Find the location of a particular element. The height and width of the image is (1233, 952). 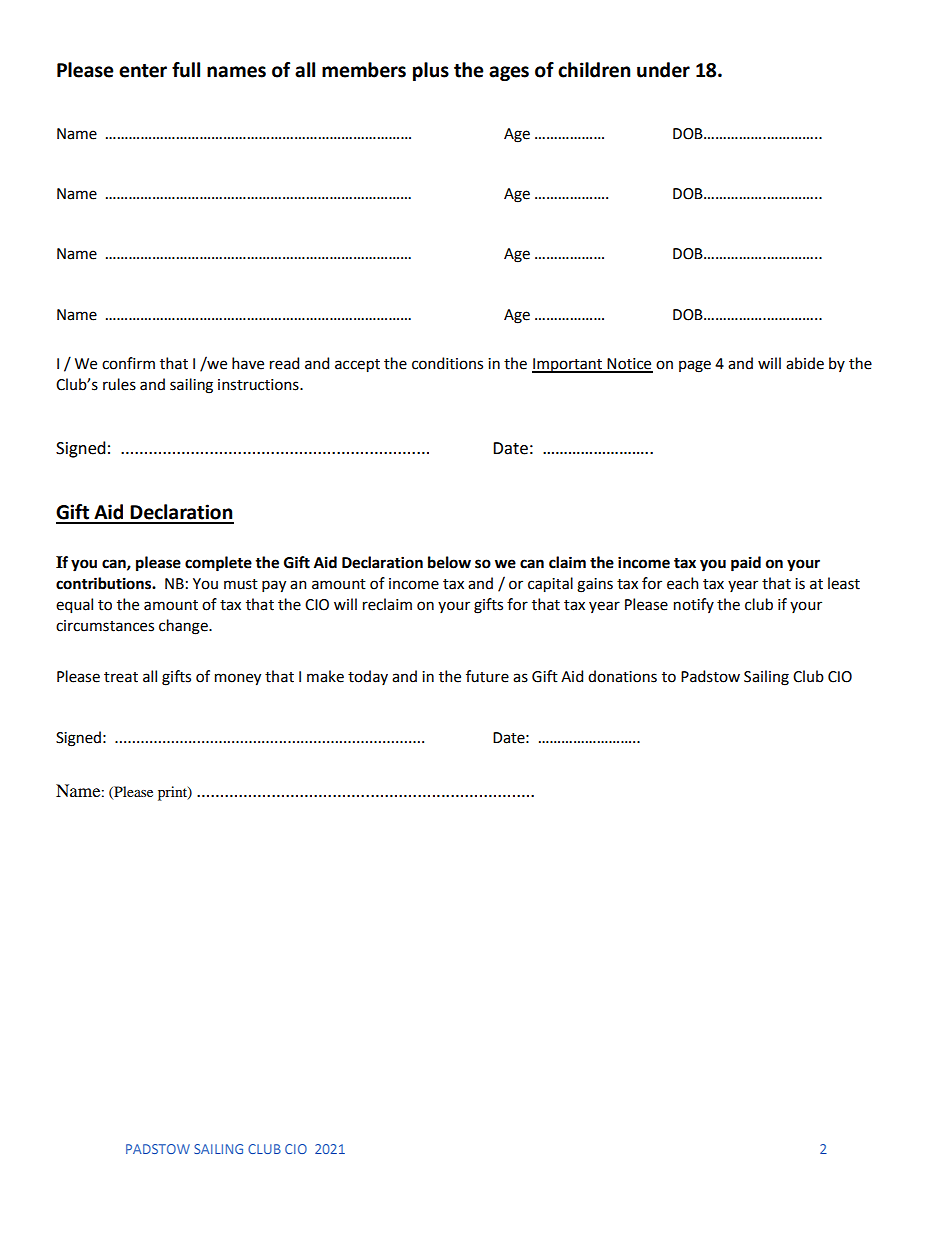

accept is located at coordinates (357, 366).
